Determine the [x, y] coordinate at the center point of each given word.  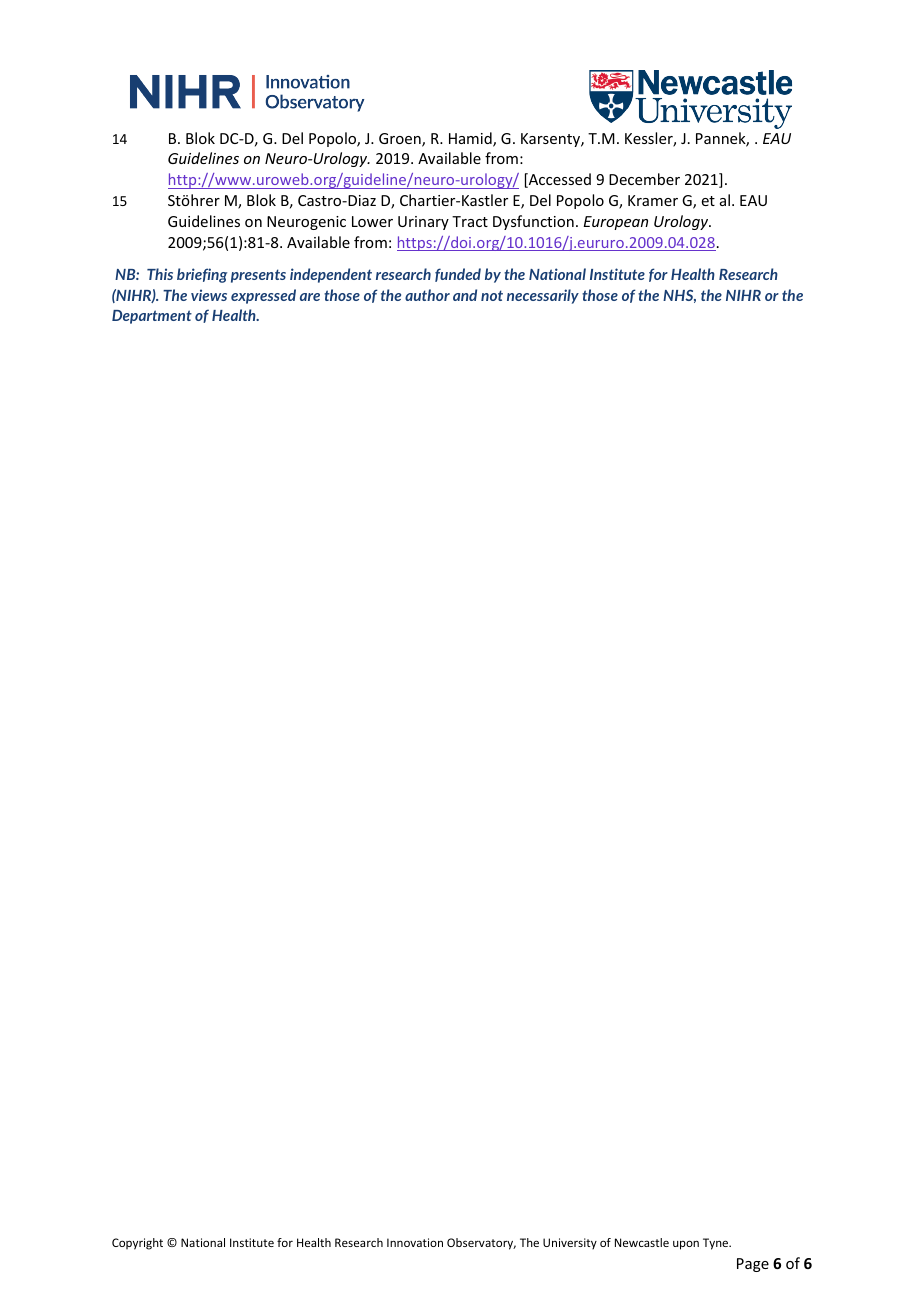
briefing [202, 275]
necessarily [543, 296]
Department [152, 317]
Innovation [415, 1242]
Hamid [471, 139]
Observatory [481, 1244]
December [644, 179]
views [209, 295]
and [465, 295]
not [492, 295]
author [427, 295]
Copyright [137, 1244]
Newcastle [642, 1242]
